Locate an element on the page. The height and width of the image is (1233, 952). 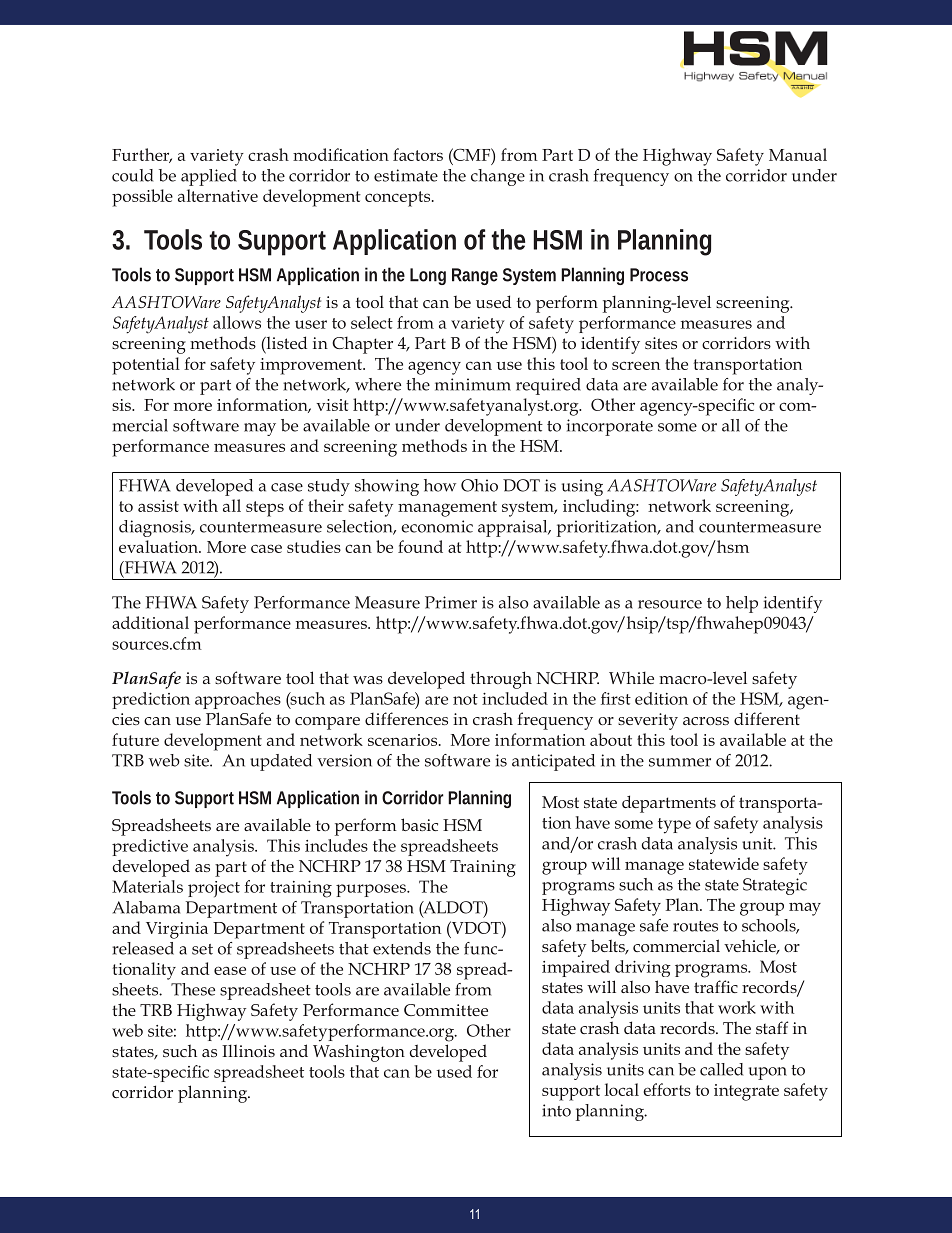
change is located at coordinates (498, 177).
